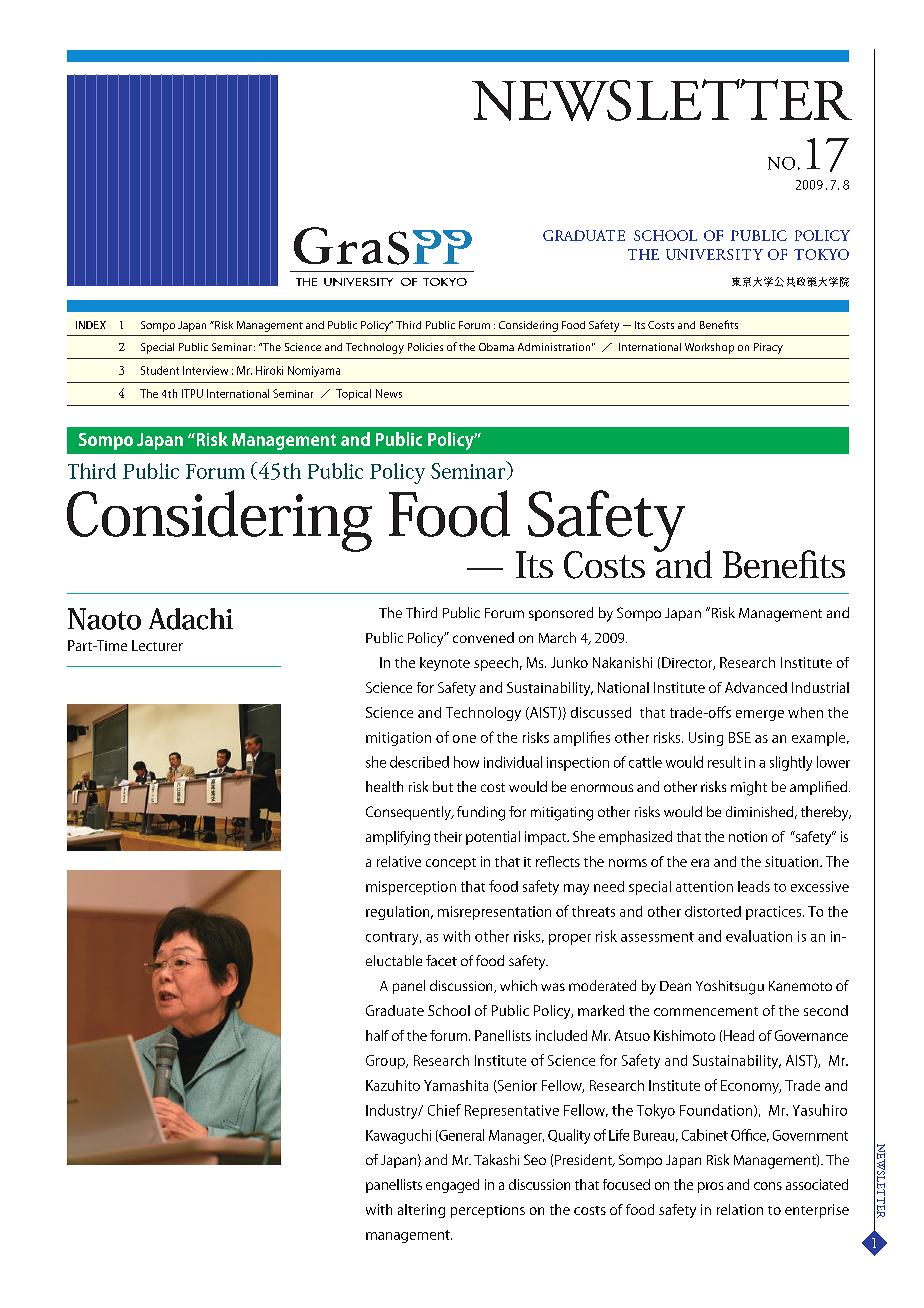 The width and height of the document is (924, 1308). What do you see at coordinates (714, 254) in the document?
I see `UNIVERSITY` at bounding box center [714, 254].
